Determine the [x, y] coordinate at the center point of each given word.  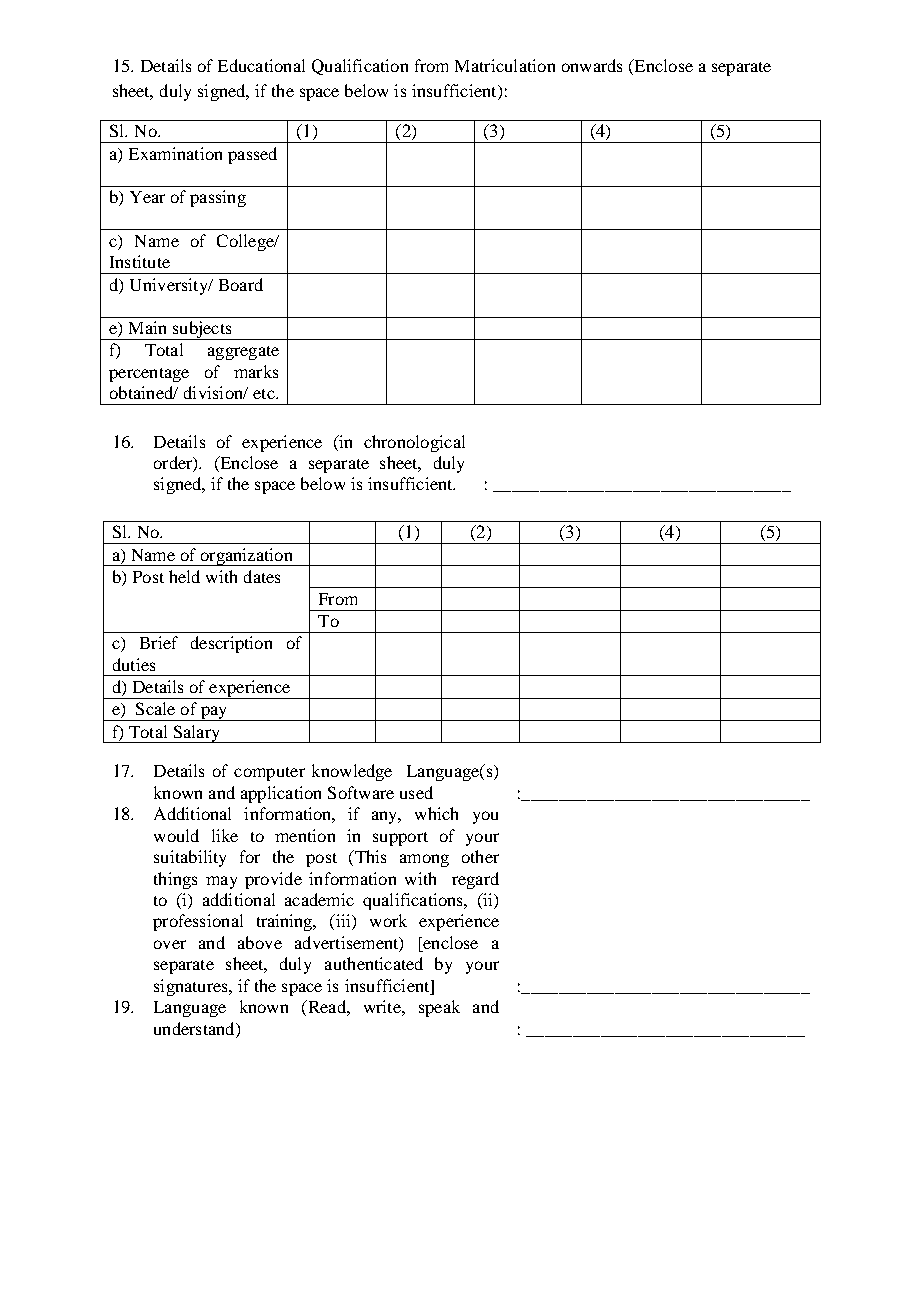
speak [439, 1008]
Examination [175, 153]
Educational [261, 65]
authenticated [374, 963]
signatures [192, 987]
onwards [592, 65]
